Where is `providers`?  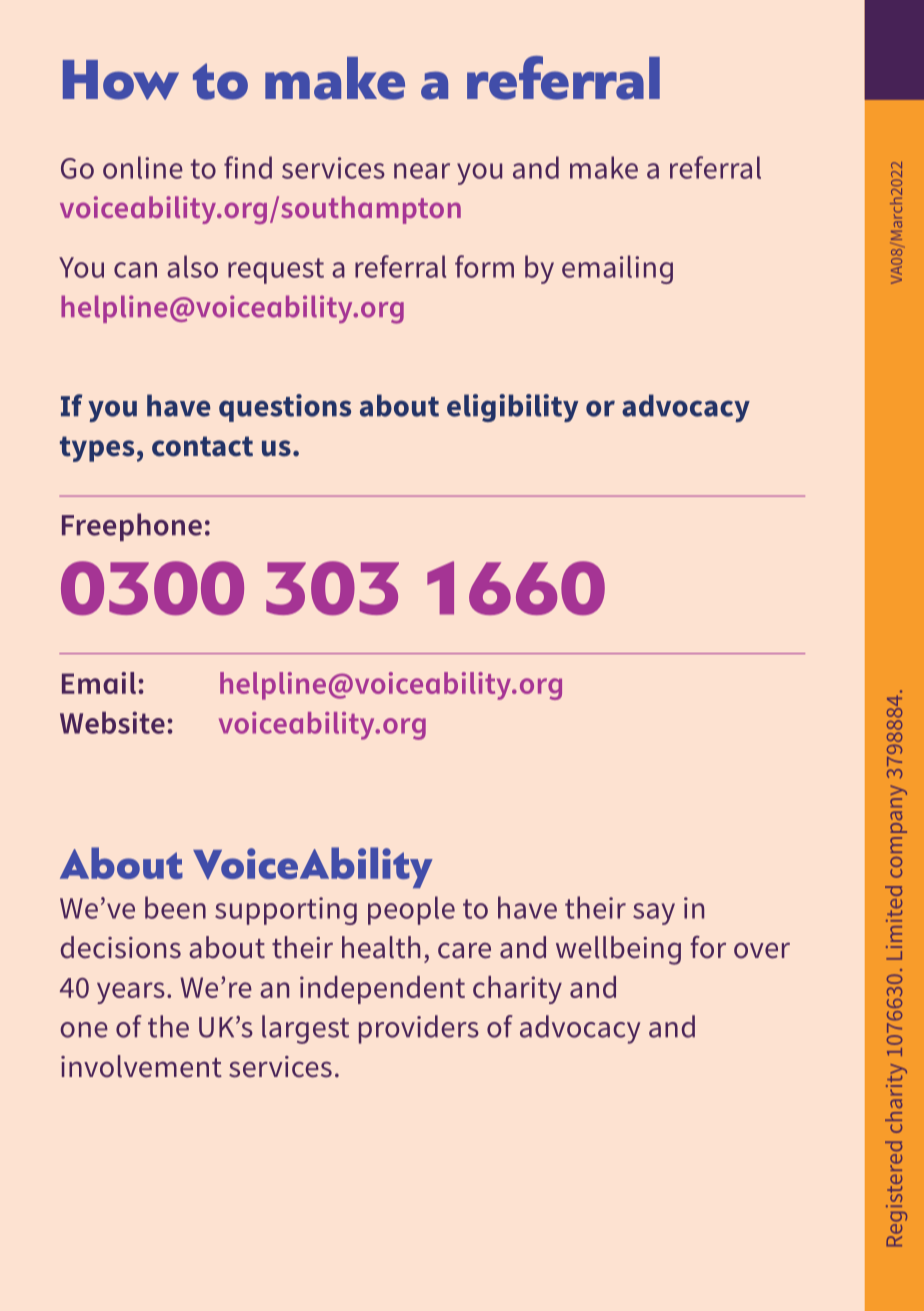
providers is located at coordinates (419, 1029).
